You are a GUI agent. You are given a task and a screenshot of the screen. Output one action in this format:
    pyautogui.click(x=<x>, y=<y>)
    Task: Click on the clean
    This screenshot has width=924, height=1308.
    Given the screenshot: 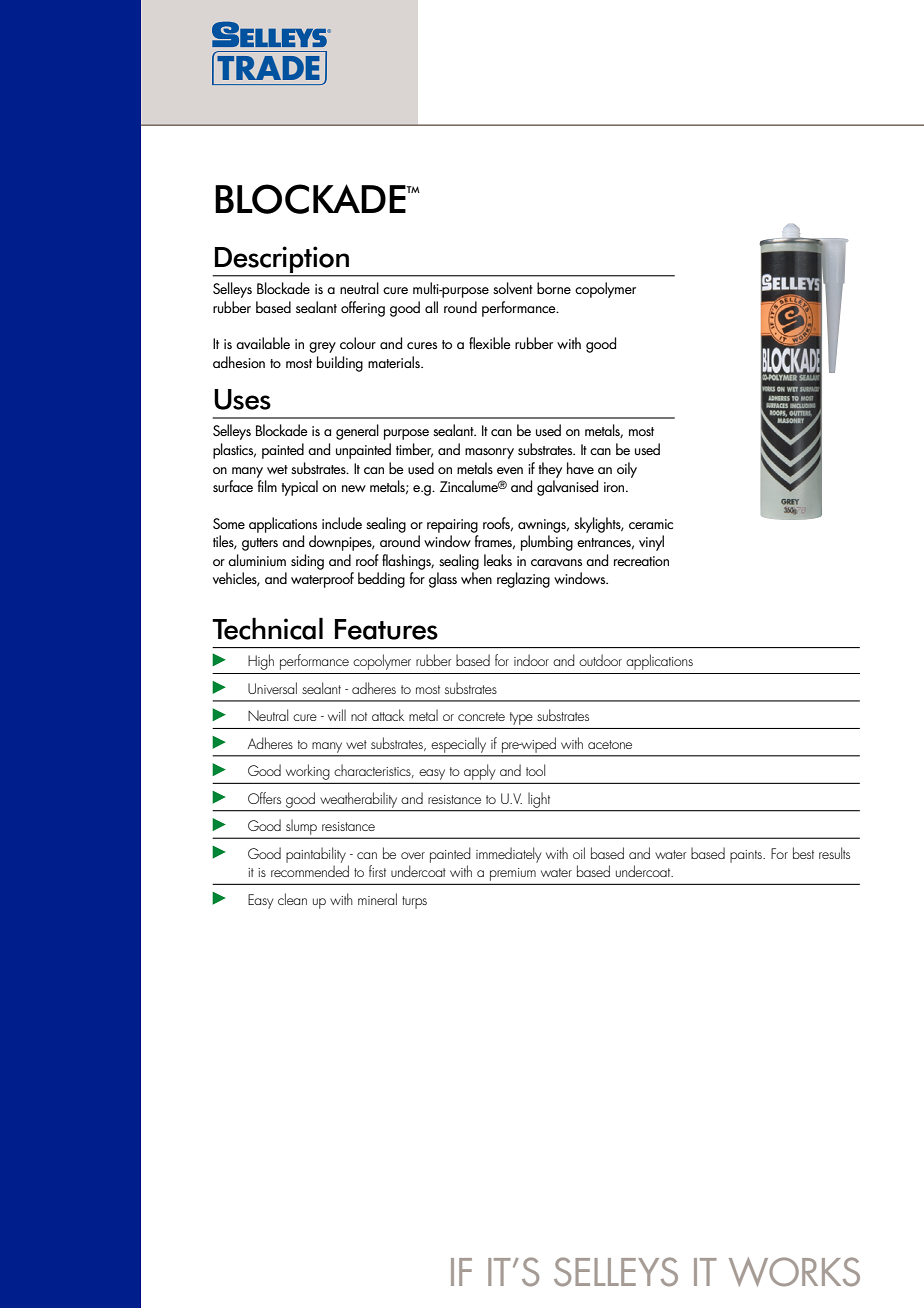 What is the action you would take?
    pyautogui.click(x=292, y=899)
